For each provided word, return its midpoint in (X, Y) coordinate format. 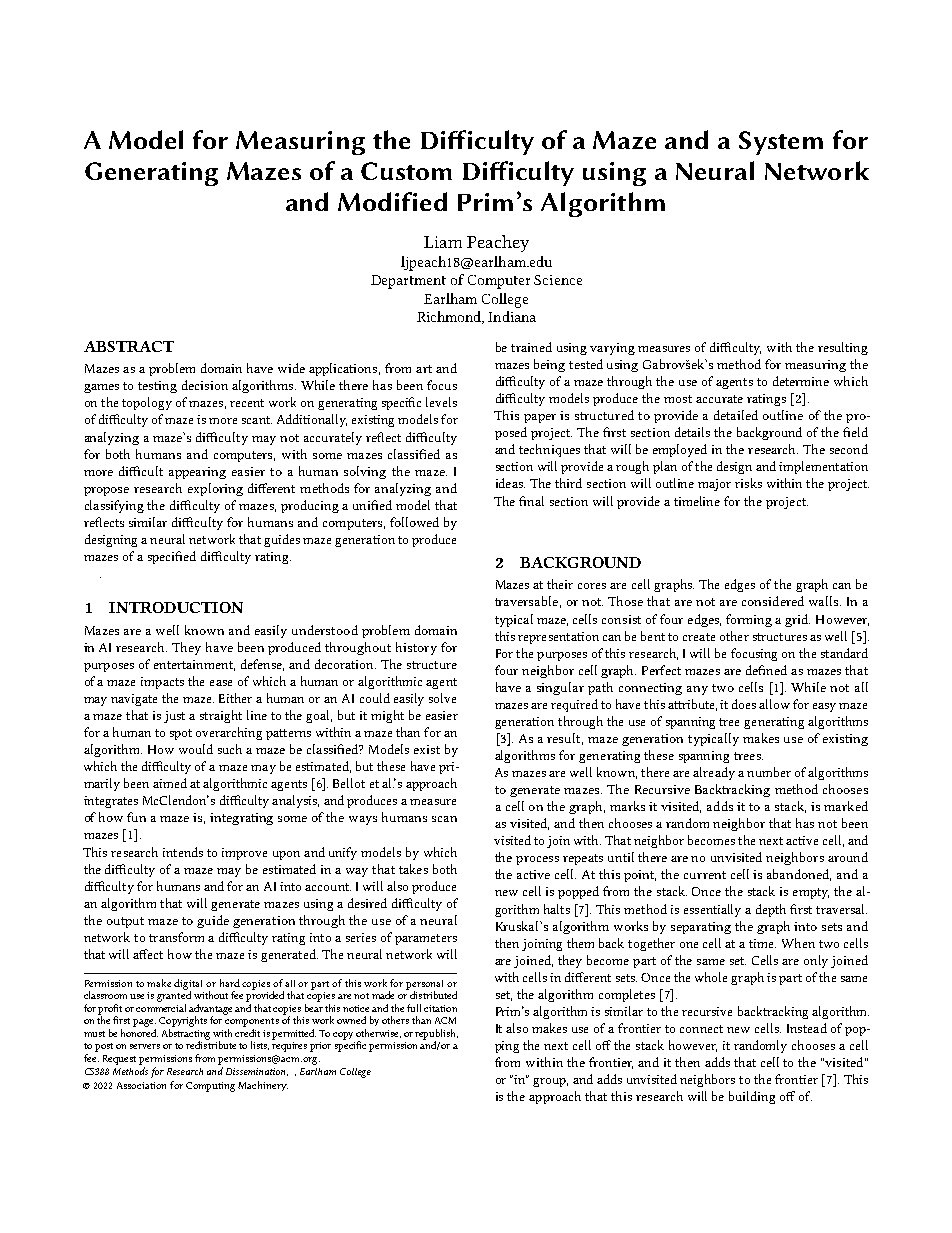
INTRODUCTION (176, 607)
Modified (392, 201)
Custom (406, 171)
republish (436, 1035)
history (416, 648)
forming (749, 620)
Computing (210, 1087)
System (781, 143)
